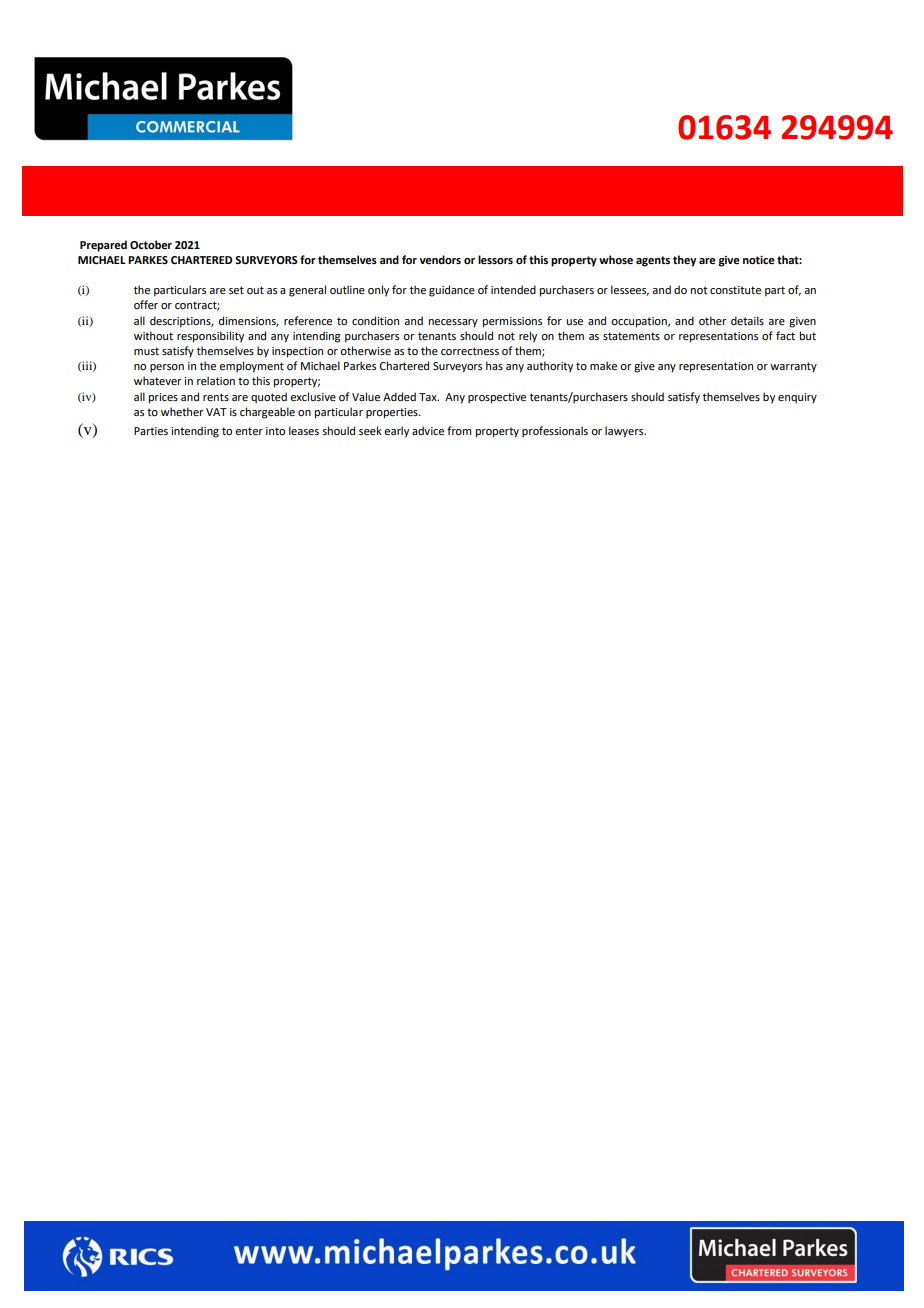 Image resolution: width=924 pixels, height=1308 pixels. What do you see at coordinates (785, 335) in the screenshot?
I see `fact` at bounding box center [785, 335].
